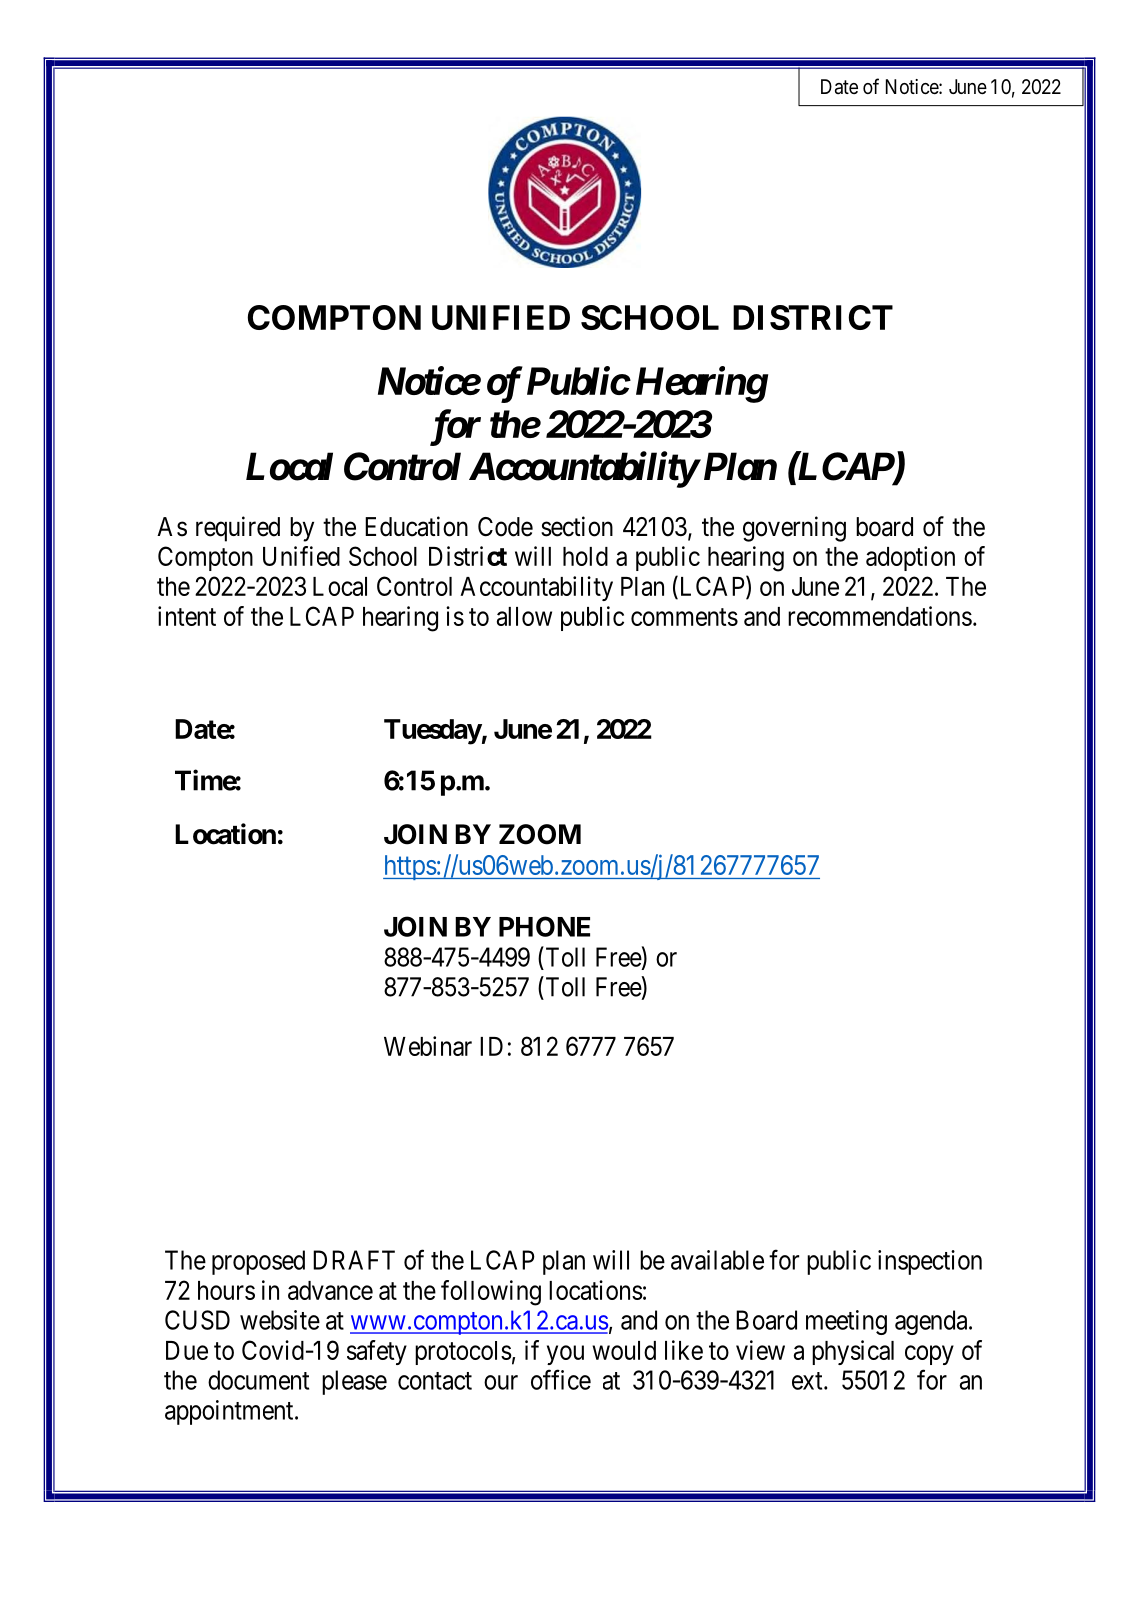 Image resolution: width=1140 pixels, height=1613 pixels. What do you see at coordinates (238, 529) in the screenshot?
I see `required` at bounding box center [238, 529].
